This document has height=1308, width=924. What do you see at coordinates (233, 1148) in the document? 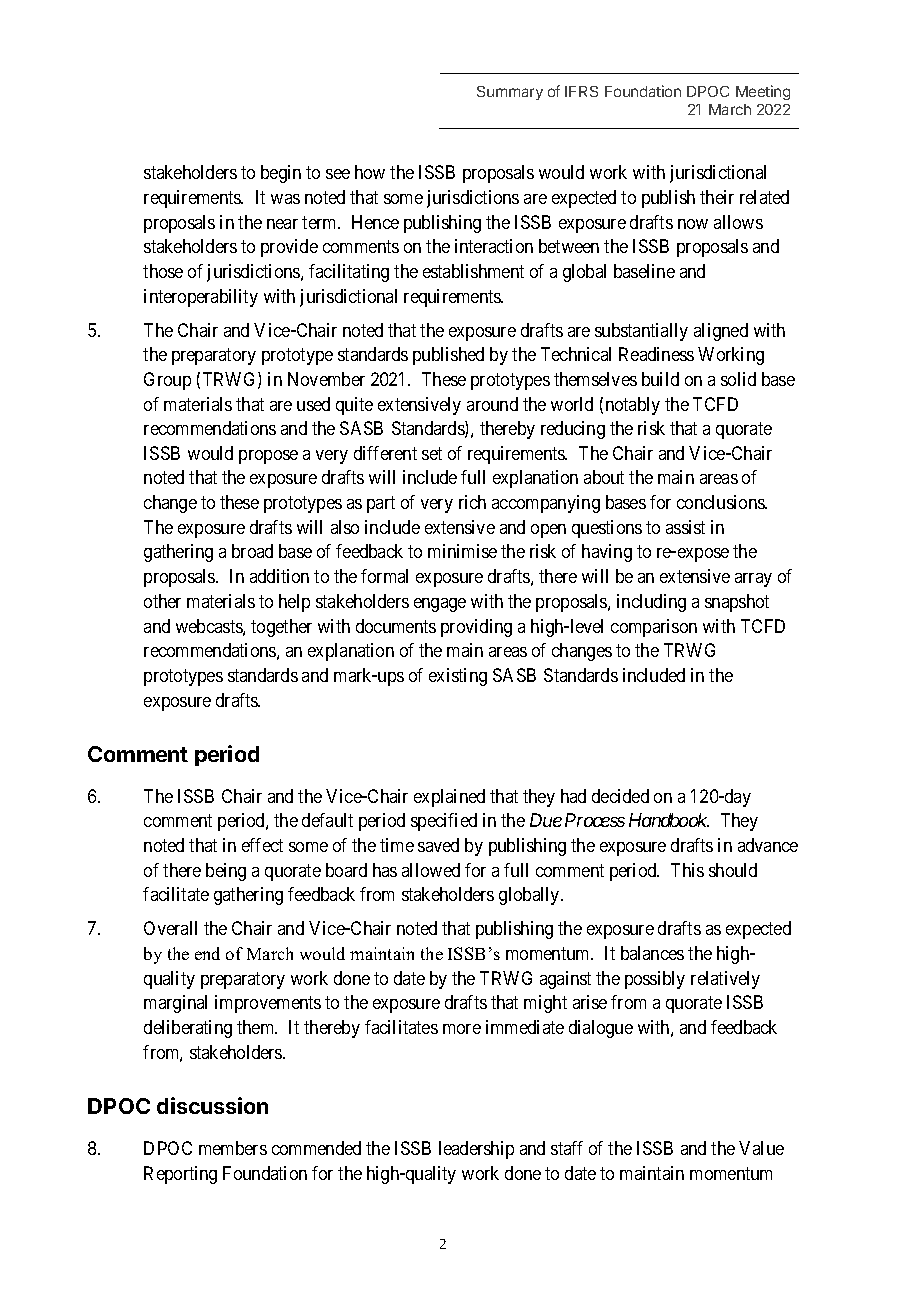
I see `members` at bounding box center [233, 1148].
